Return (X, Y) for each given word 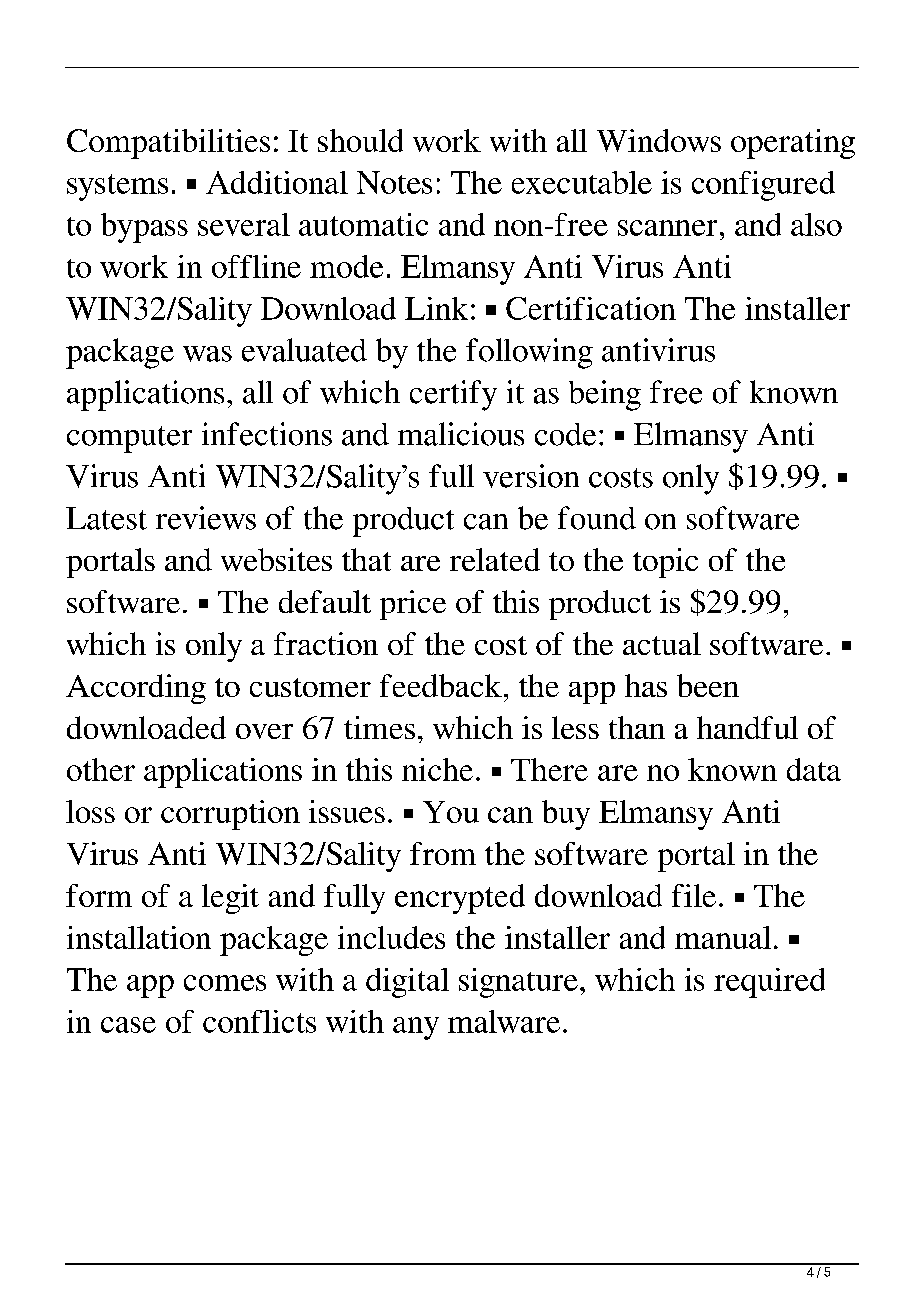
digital (407, 983)
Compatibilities (168, 144)
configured (763, 186)
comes (225, 983)
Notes (394, 182)
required (769, 983)
